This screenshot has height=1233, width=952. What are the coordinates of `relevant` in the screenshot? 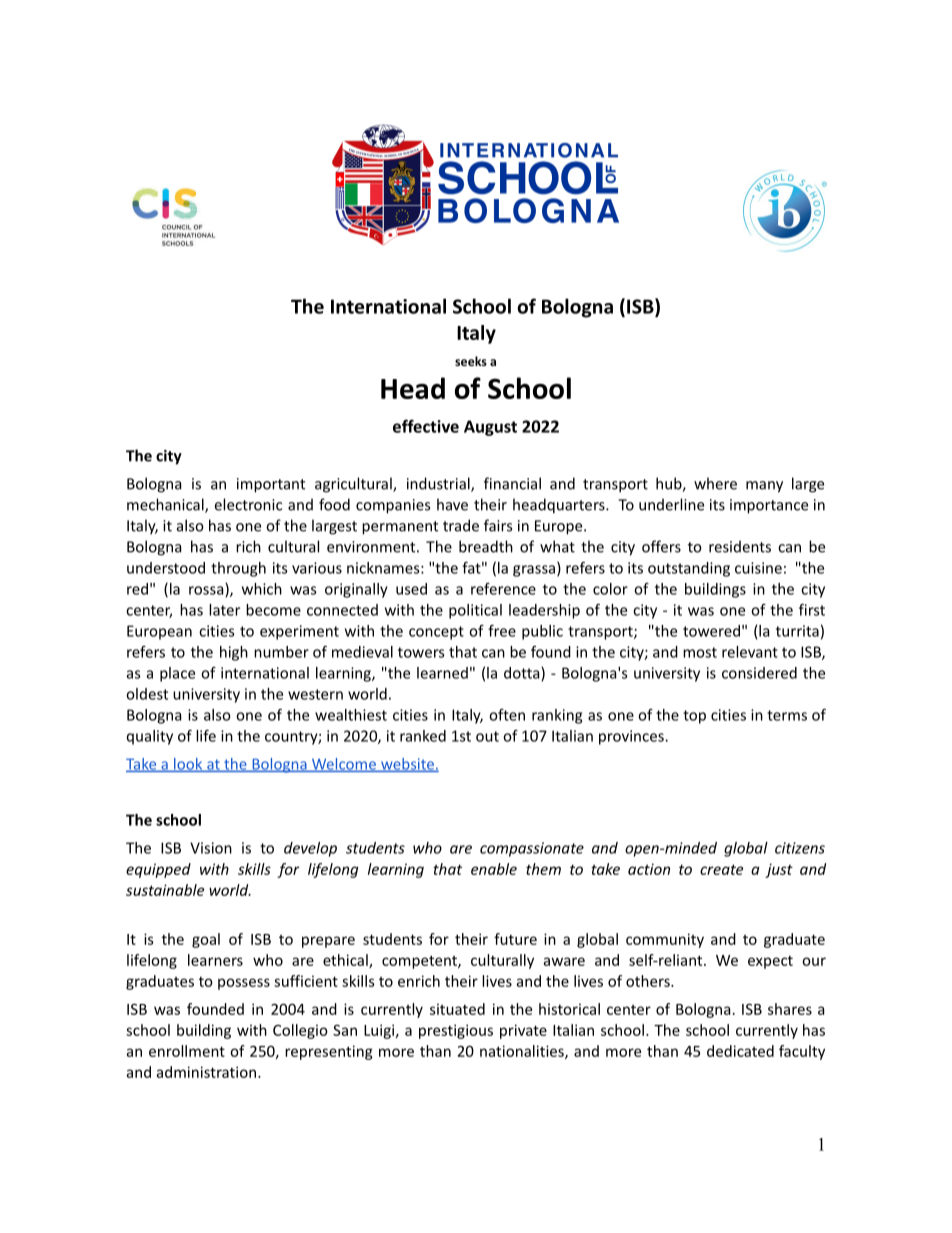 It's located at (750, 652).
